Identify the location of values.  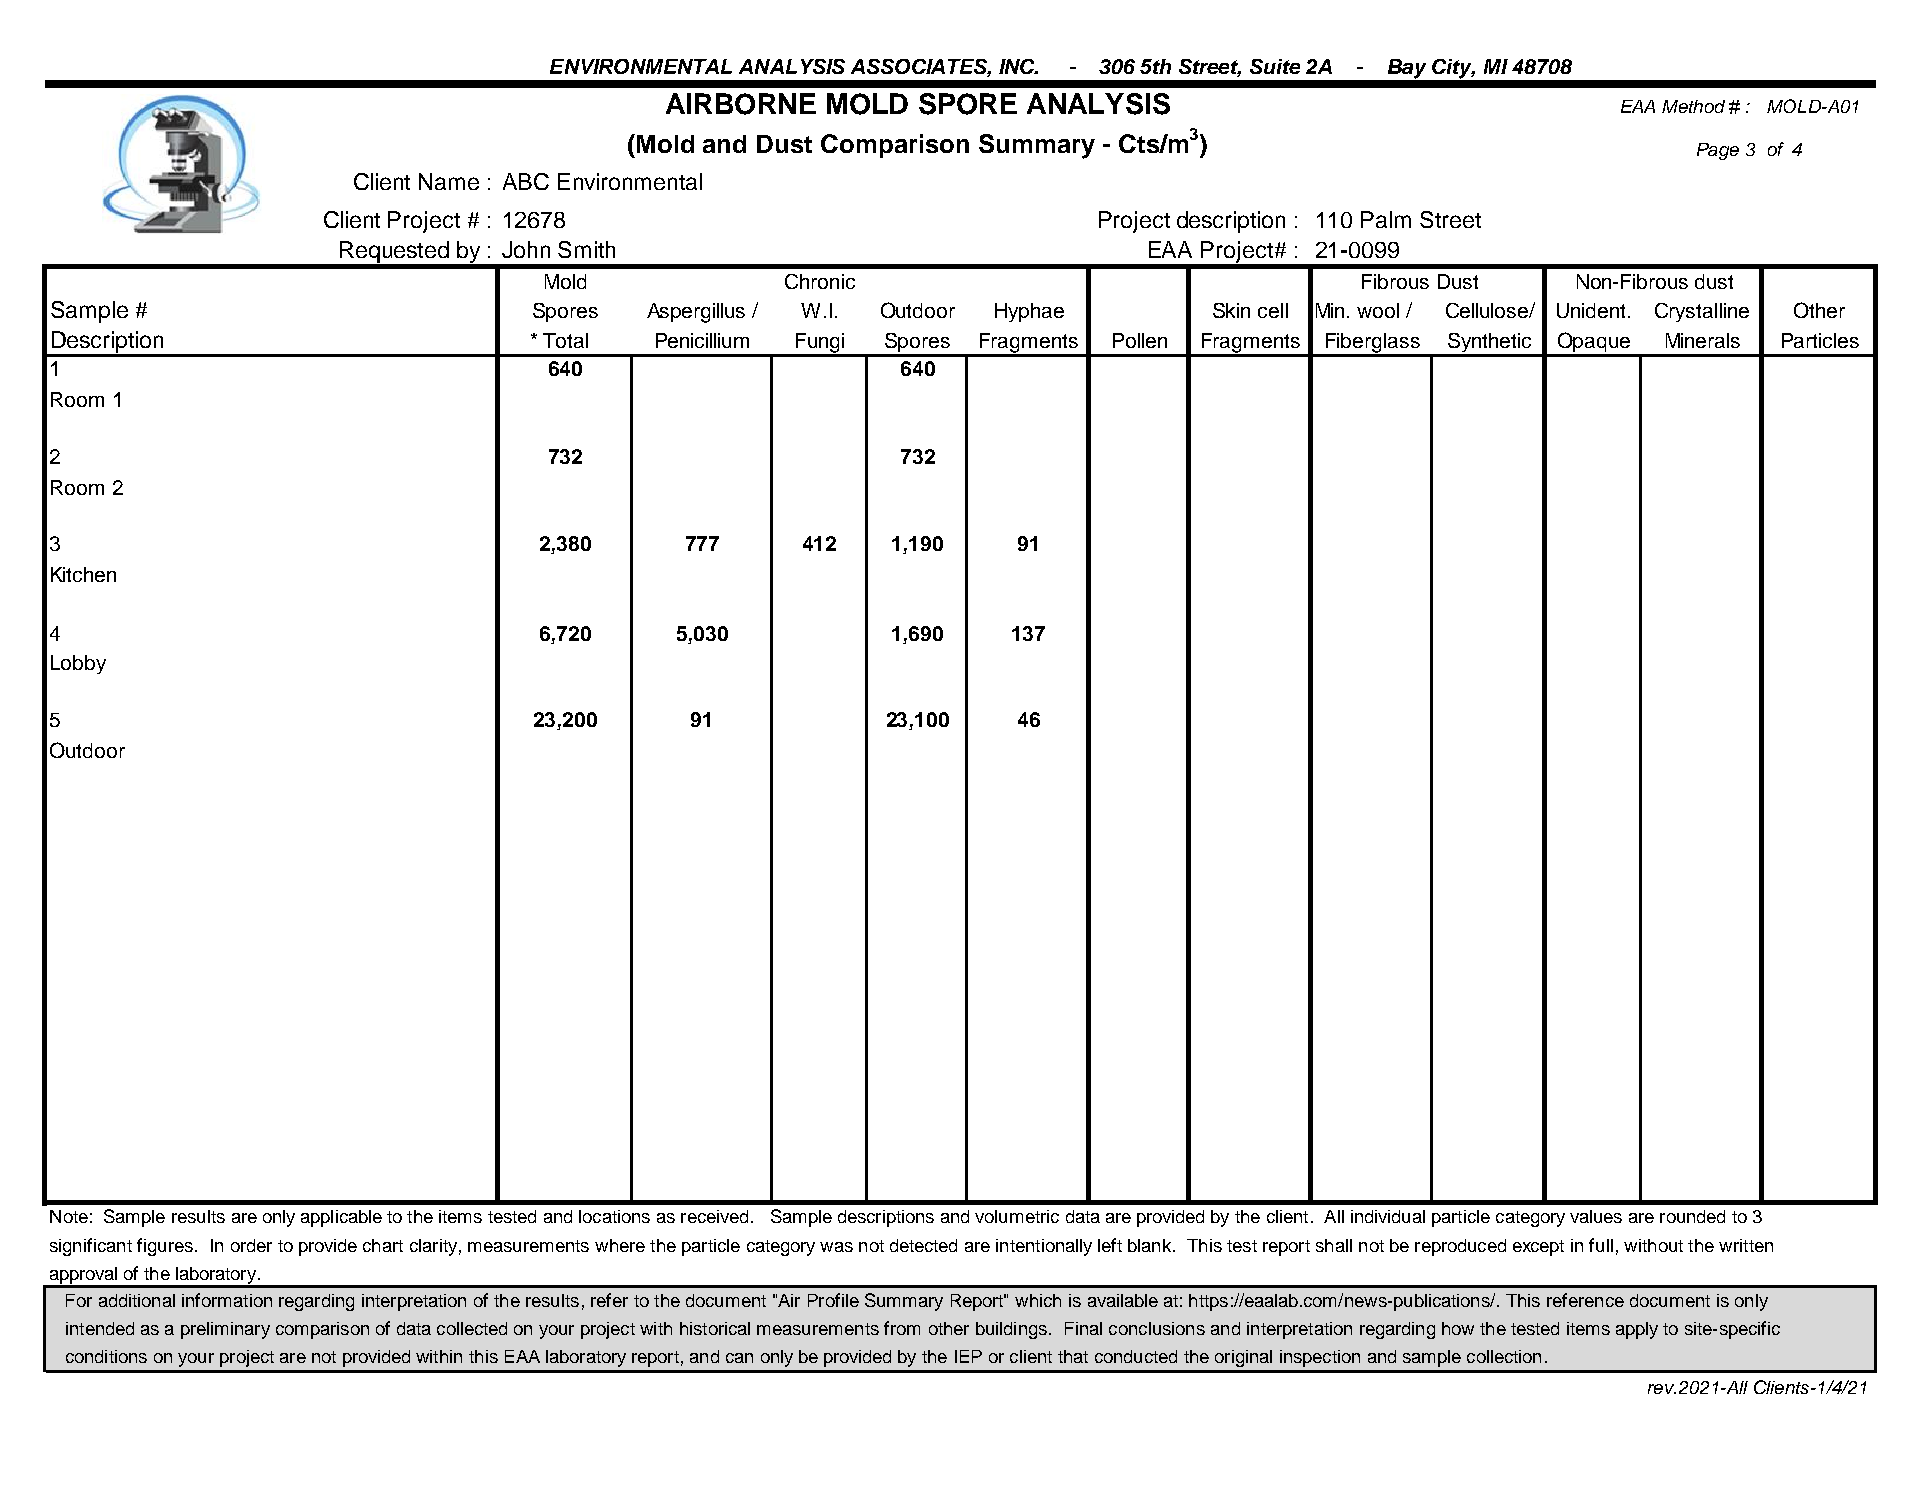
(1596, 1216).
